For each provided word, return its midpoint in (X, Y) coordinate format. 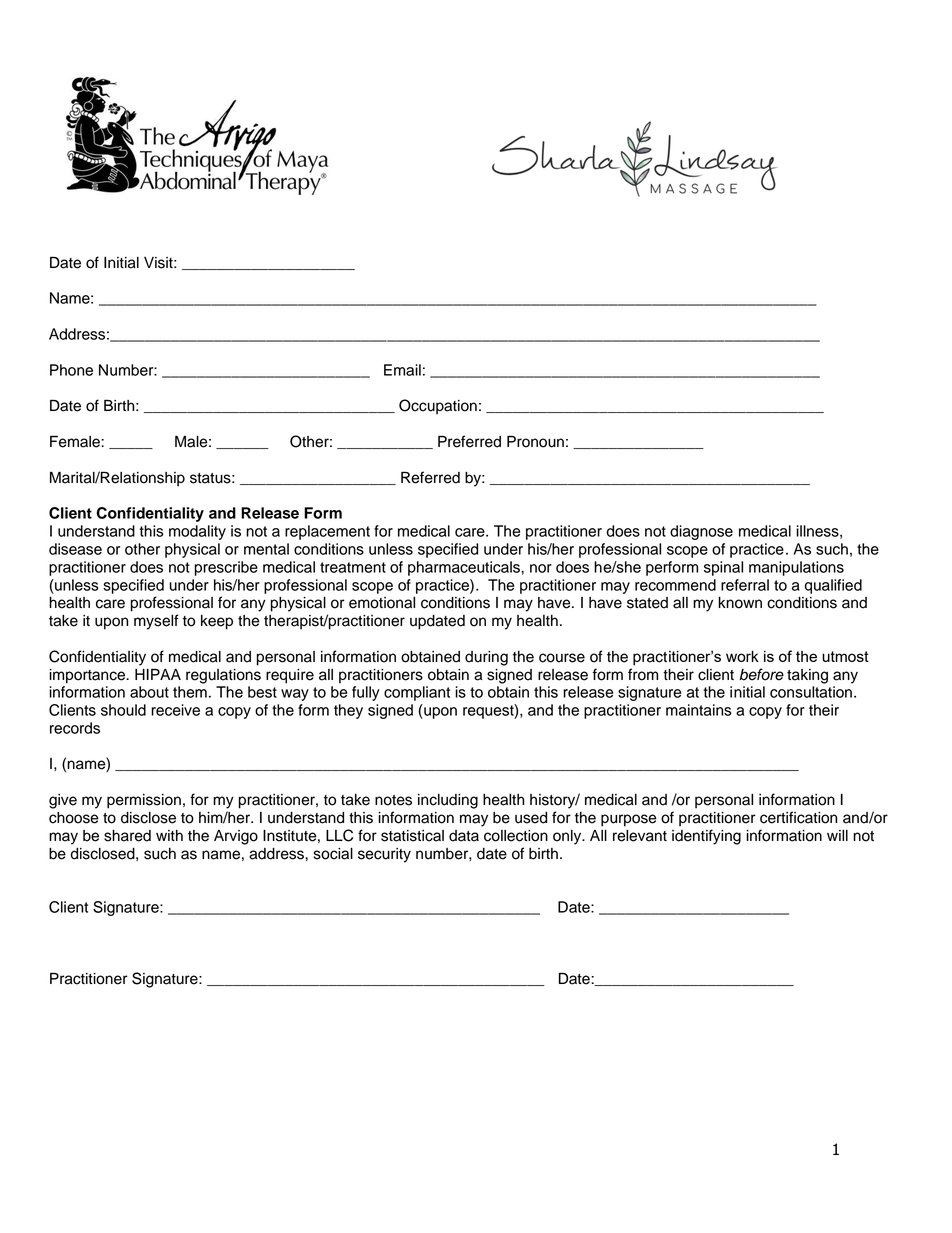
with (169, 835)
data (464, 836)
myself (156, 622)
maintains (699, 710)
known (740, 603)
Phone (71, 370)
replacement (327, 532)
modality (197, 532)
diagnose (701, 532)
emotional (382, 603)
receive (175, 710)
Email (402, 370)
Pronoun (535, 441)
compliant (417, 693)
